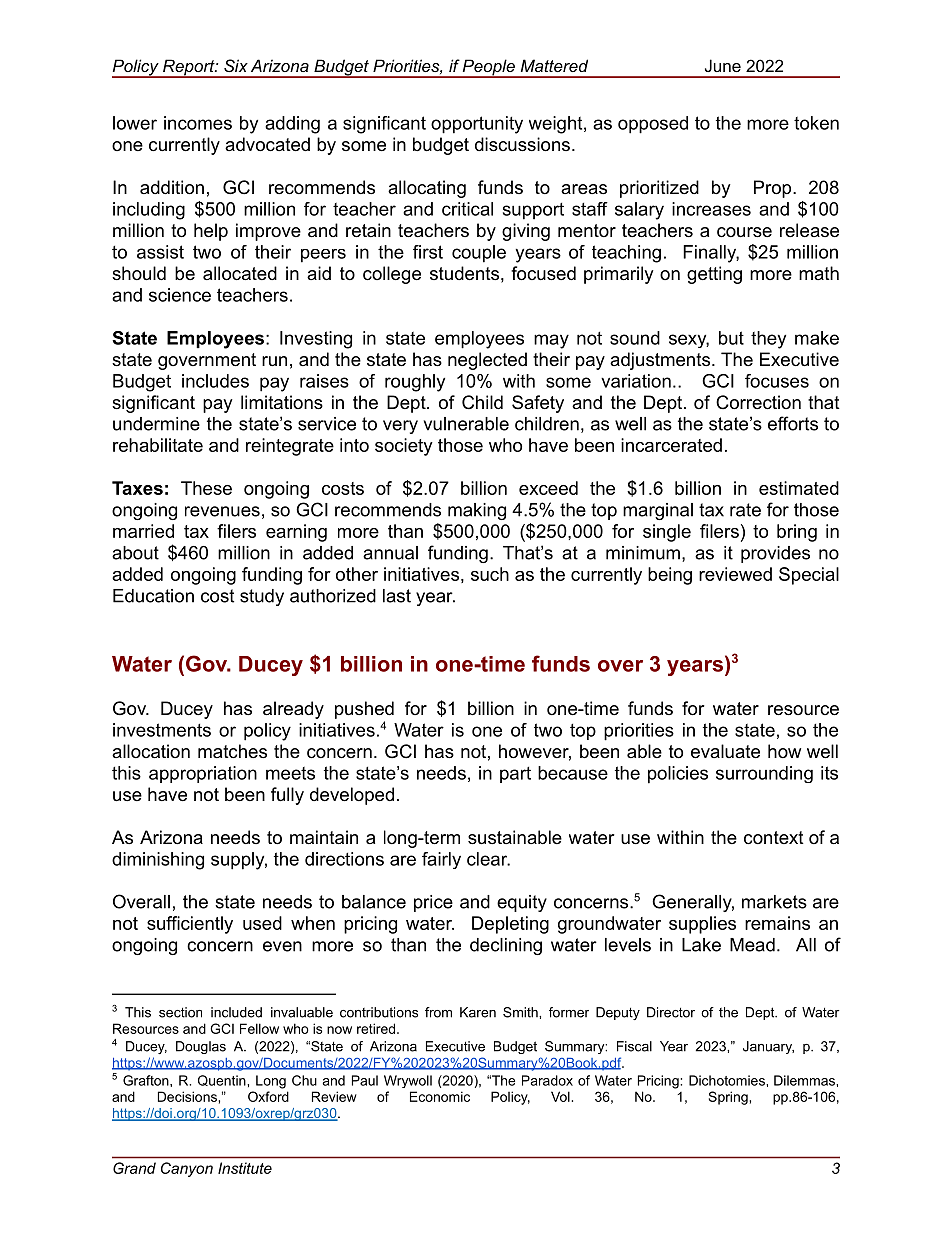  What do you see at coordinates (440, 1096) in the page?
I see `Economic` at bounding box center [440, 1096].
